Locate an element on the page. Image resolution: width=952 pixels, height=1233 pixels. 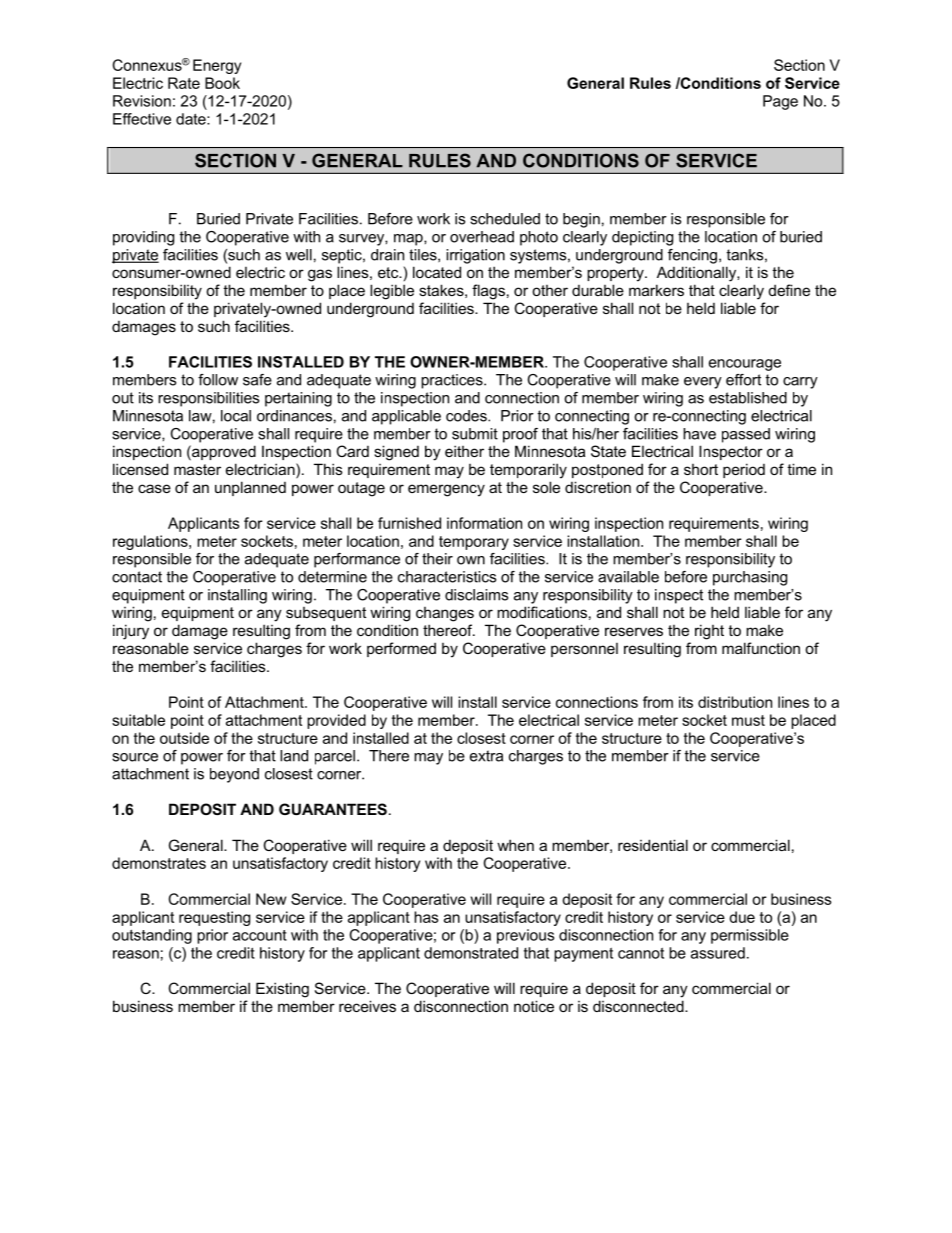
distribution is located at coordinates (735, 702).
